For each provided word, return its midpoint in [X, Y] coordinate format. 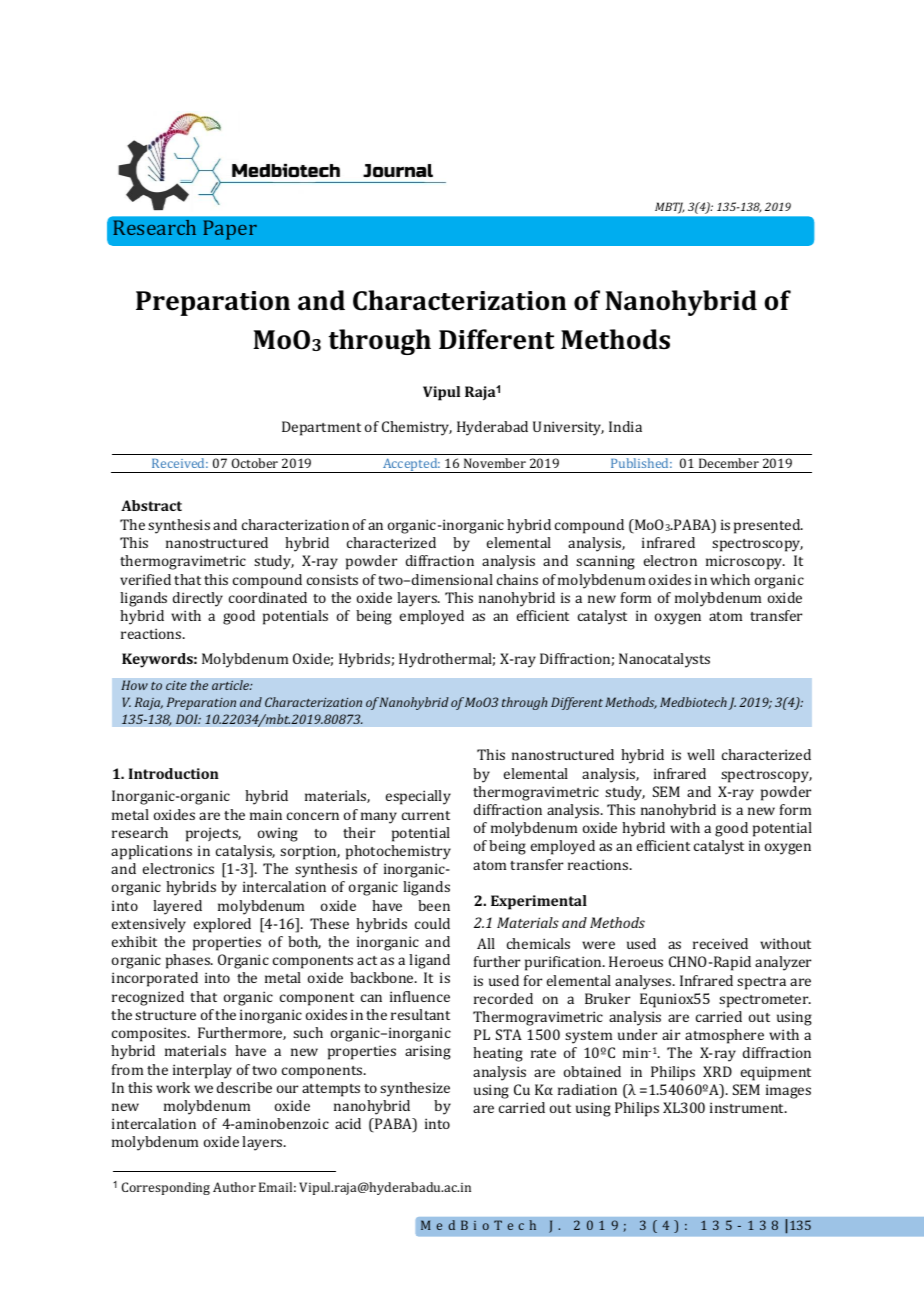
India [625, 426]
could [432, 923]
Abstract [151, 505]
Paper [230, 230]
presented [768, 526]
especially [418, 797]
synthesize [415, 1089]
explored [222, 925]
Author [234, 1187]
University [568, 428]
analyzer [783, 963]
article [232, 685]
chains [517, 579]
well [701, 754]
